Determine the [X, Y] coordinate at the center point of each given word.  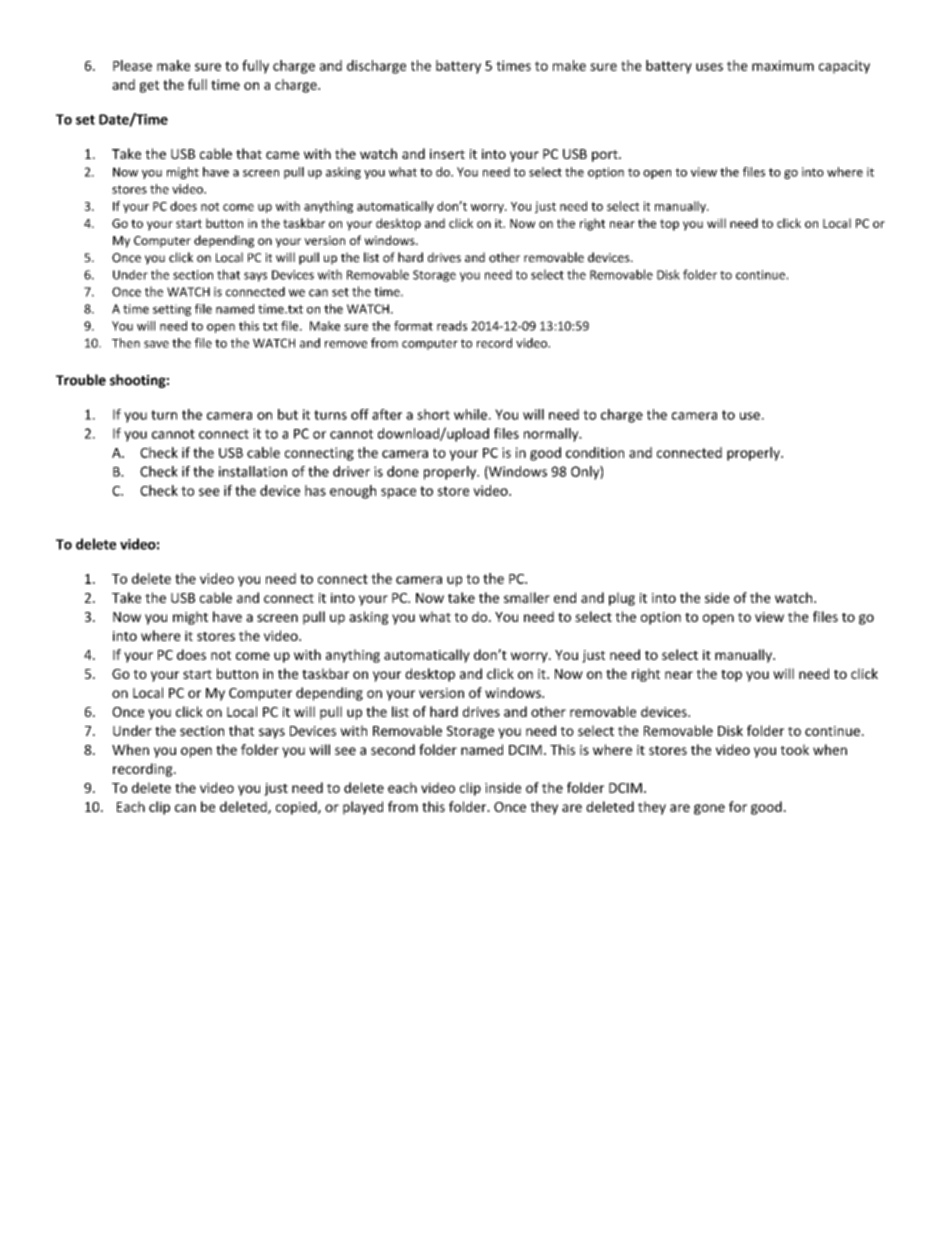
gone [709, 809]
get [149, 86]
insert [447, 154]
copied [297, 808]
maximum [783, 65]
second [393, 749]
